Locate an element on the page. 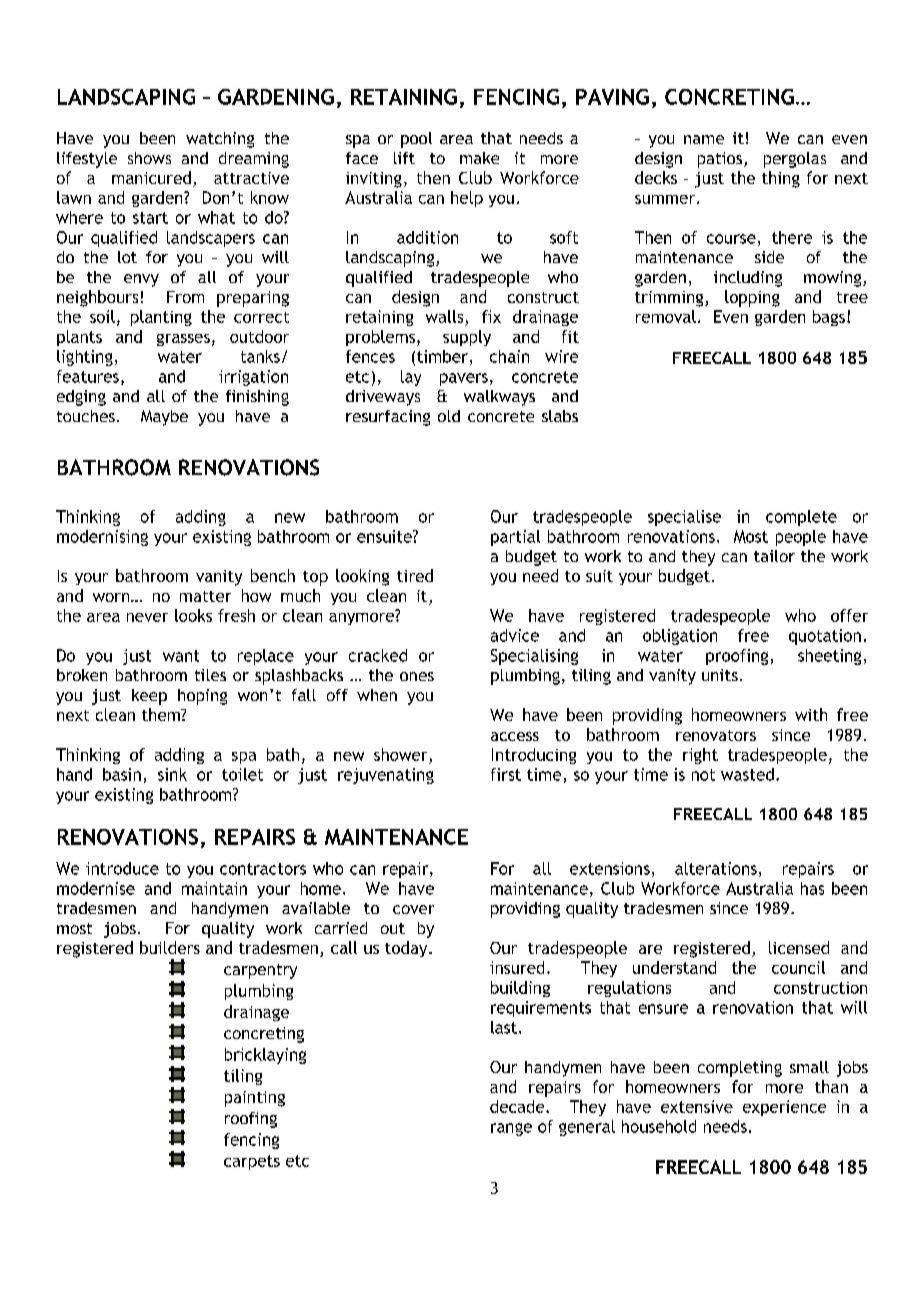 Image resolution: width=924 pixels, height=1308 pixels. advice is located at coordinates (515, 635).
